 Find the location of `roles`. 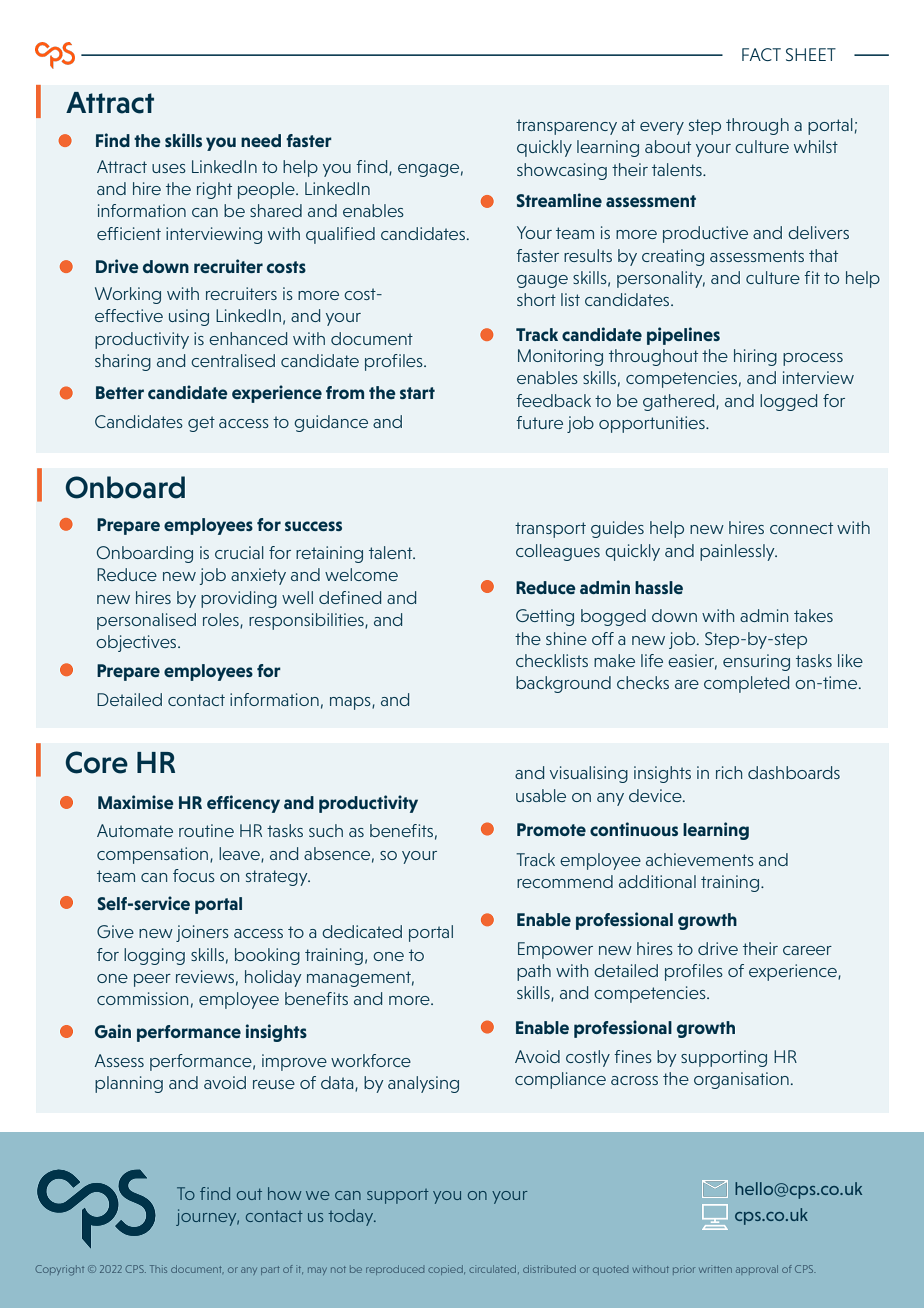

roles is located at coordinates (222, 621).
